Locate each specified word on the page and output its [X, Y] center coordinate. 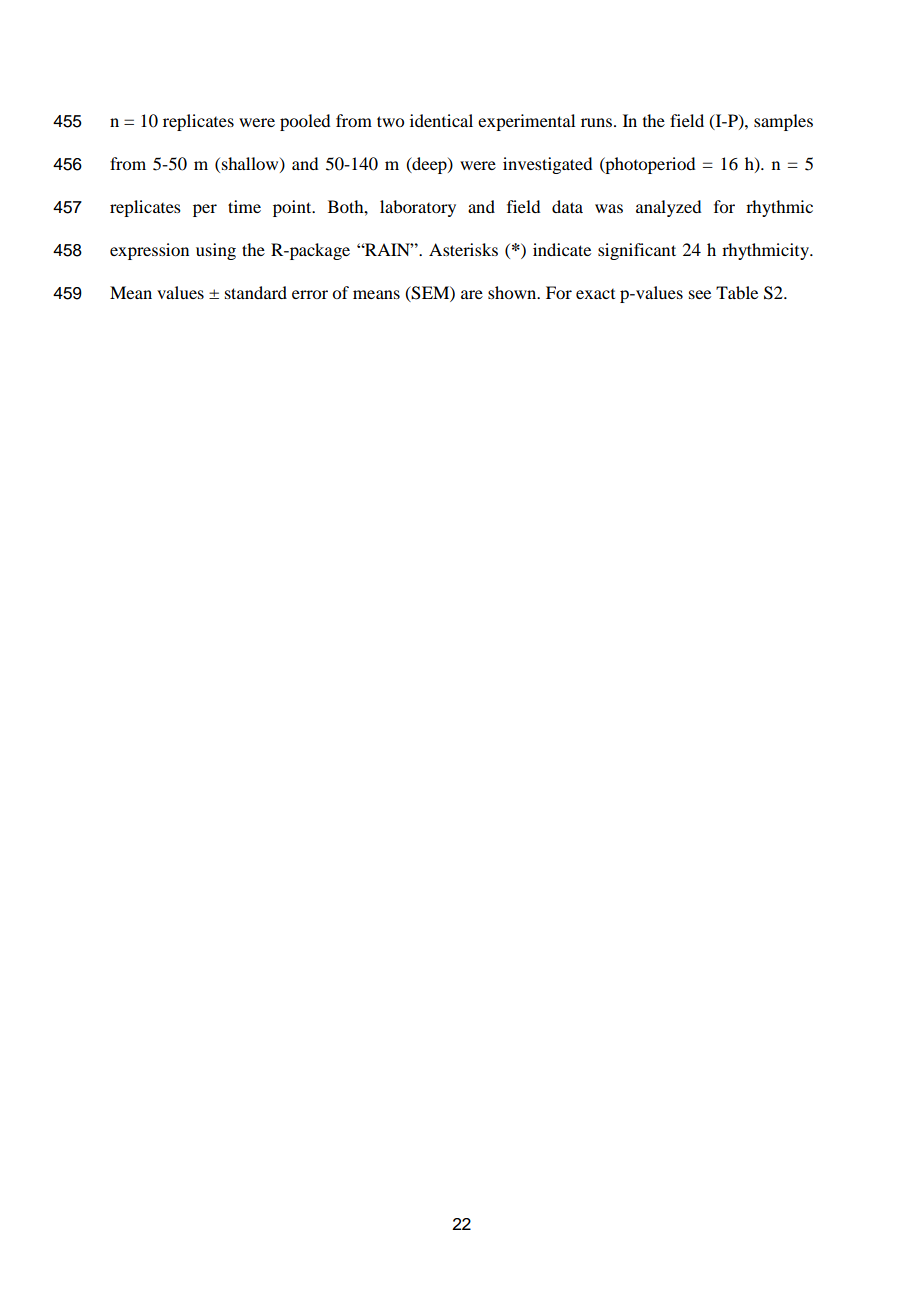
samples [783, 122]
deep [429, 165]
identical [441, 120]
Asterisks [463, 249]
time [244, 206]
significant [637, 251]
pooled [305, 122]
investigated [547, 165]
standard [256, 292]
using [216, 251]
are [472, 294]
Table [737, 292]
